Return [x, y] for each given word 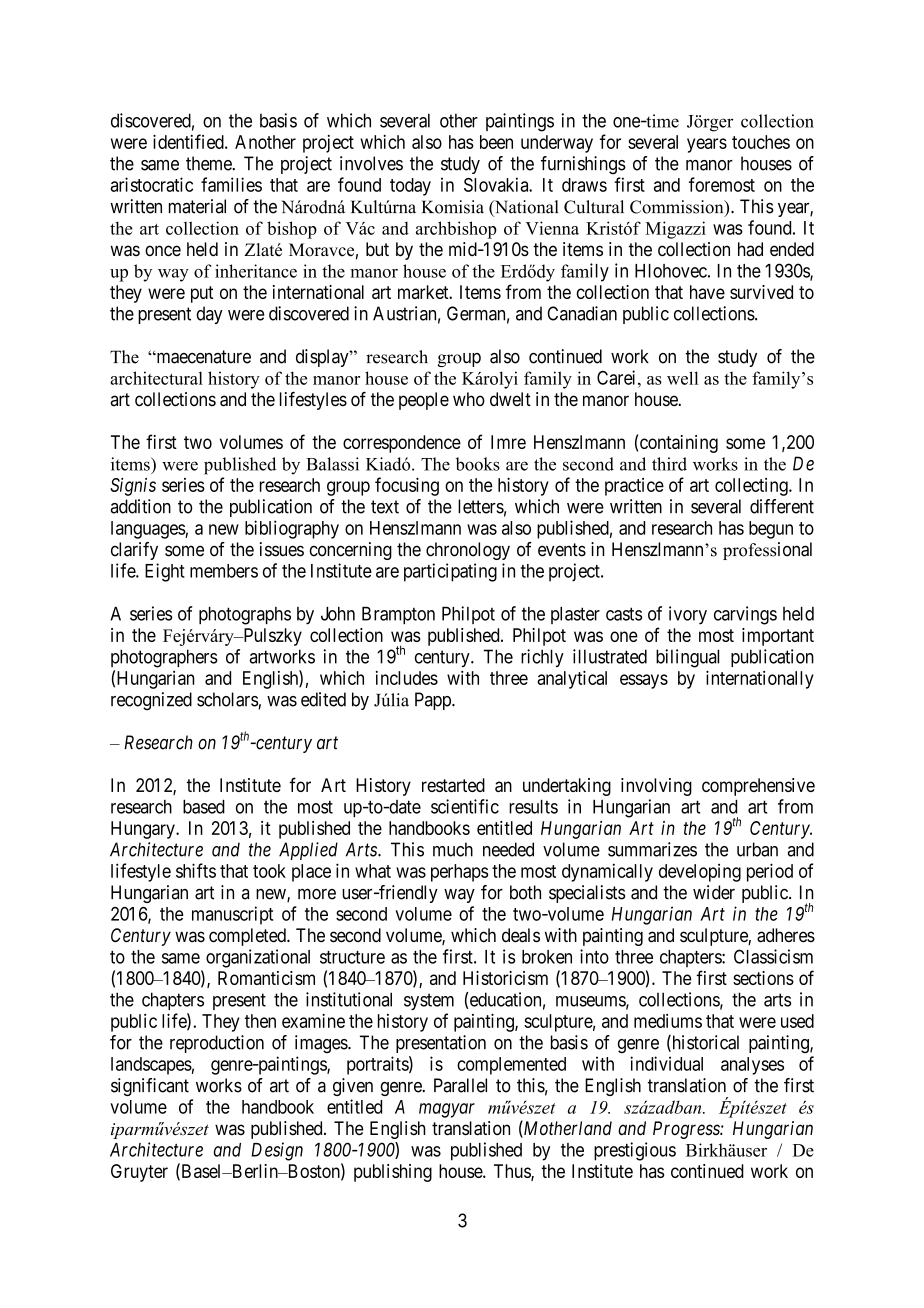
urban [757, 849]
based [204, 806]
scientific [465, 806]
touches [761, 142]
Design [277, 1151]
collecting [752, 487]
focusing [407, 486]
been [496, 142]
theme [209, 163]
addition [141, 506]
